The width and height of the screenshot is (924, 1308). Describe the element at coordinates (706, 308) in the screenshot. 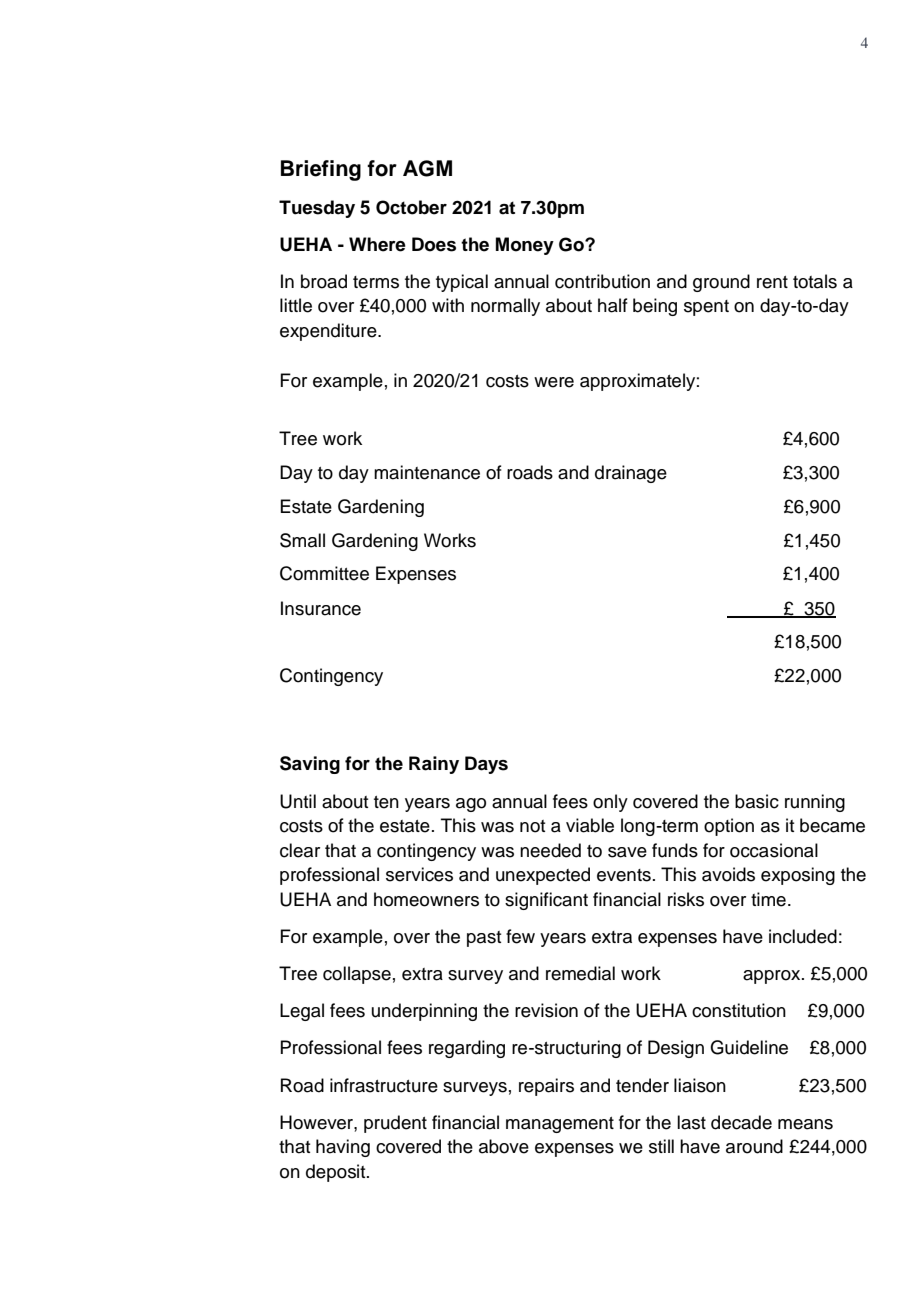

I see `spent` at that location.
